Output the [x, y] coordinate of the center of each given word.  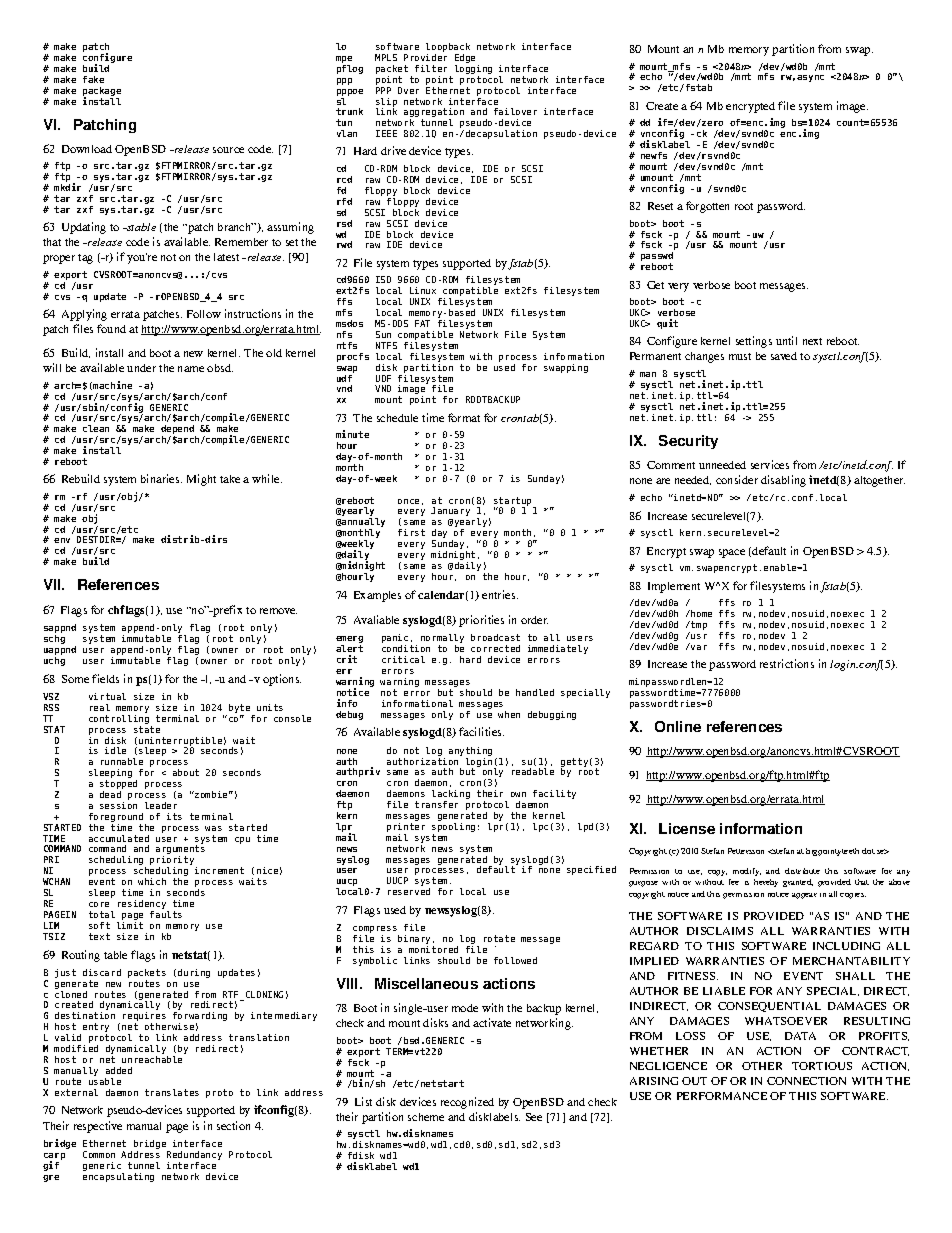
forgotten [707, 207]
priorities [481, 621]
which [152, 881]
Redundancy [194, 1157]
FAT [422, 323]
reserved [409, 891]
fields [105, 678]
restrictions [787, 663]
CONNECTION [806, 1081]
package [102, 93]
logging [473, 71]
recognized [467, 1103]
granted [798, 883]
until [786, 340]
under [141, 368]
